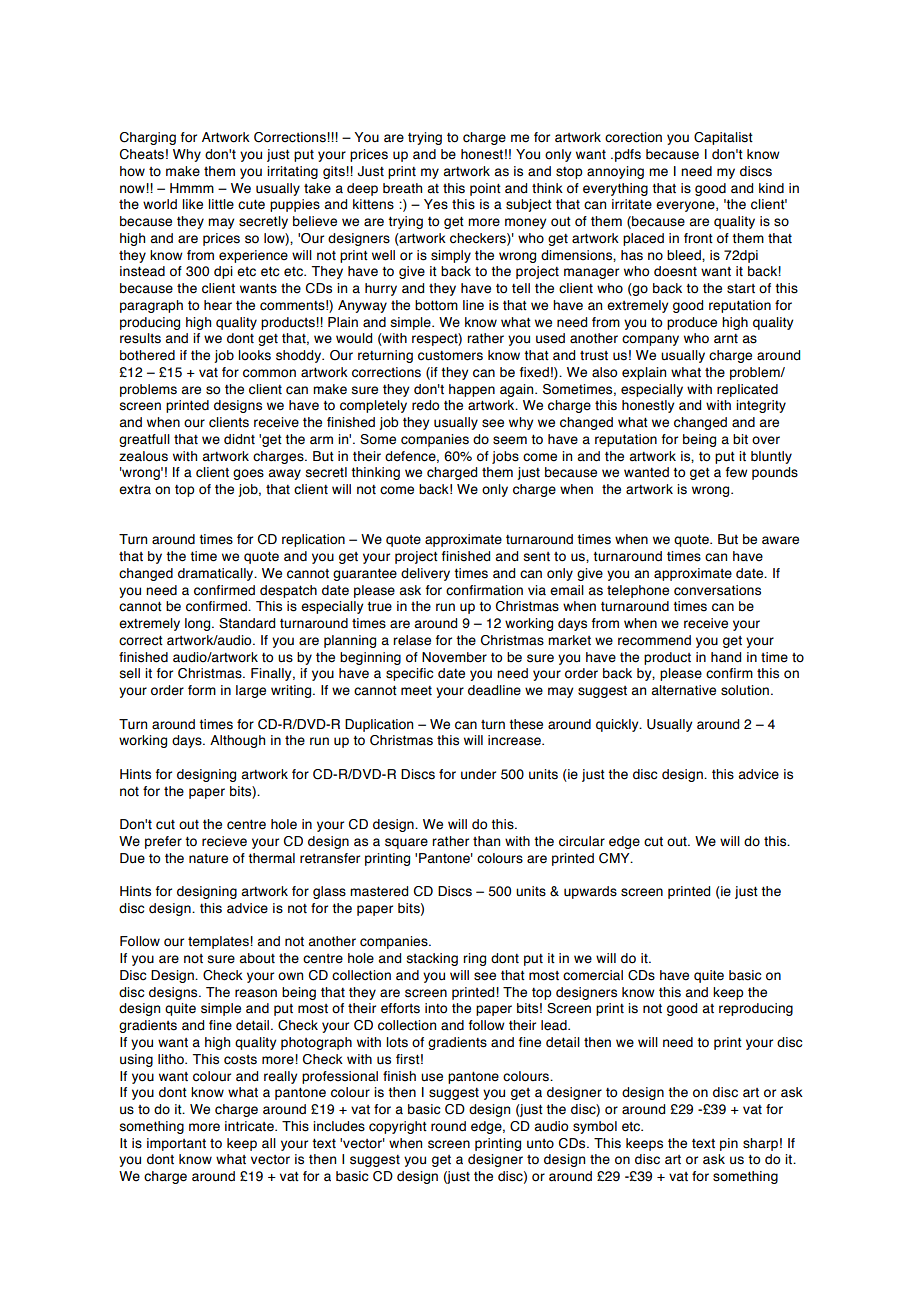  What do you see at coordinates (199, 624) in the page?
I see `long` at bounding box center [199, 624].
